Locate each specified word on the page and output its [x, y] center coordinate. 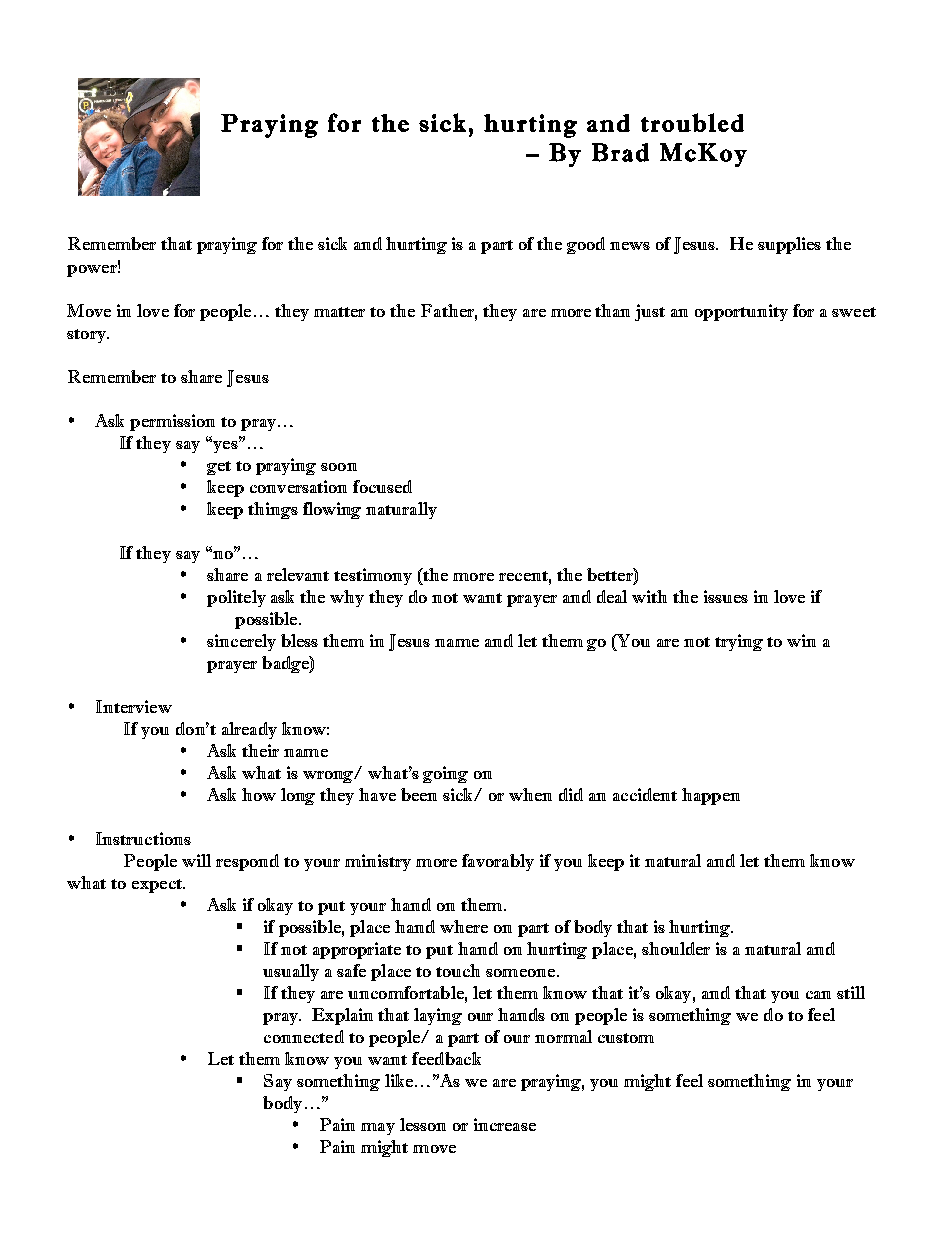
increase [505, 1124]
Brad [620, 152]
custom [626, 1038]
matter [339, 312]
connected [304, 1036]
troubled [692, 122]
